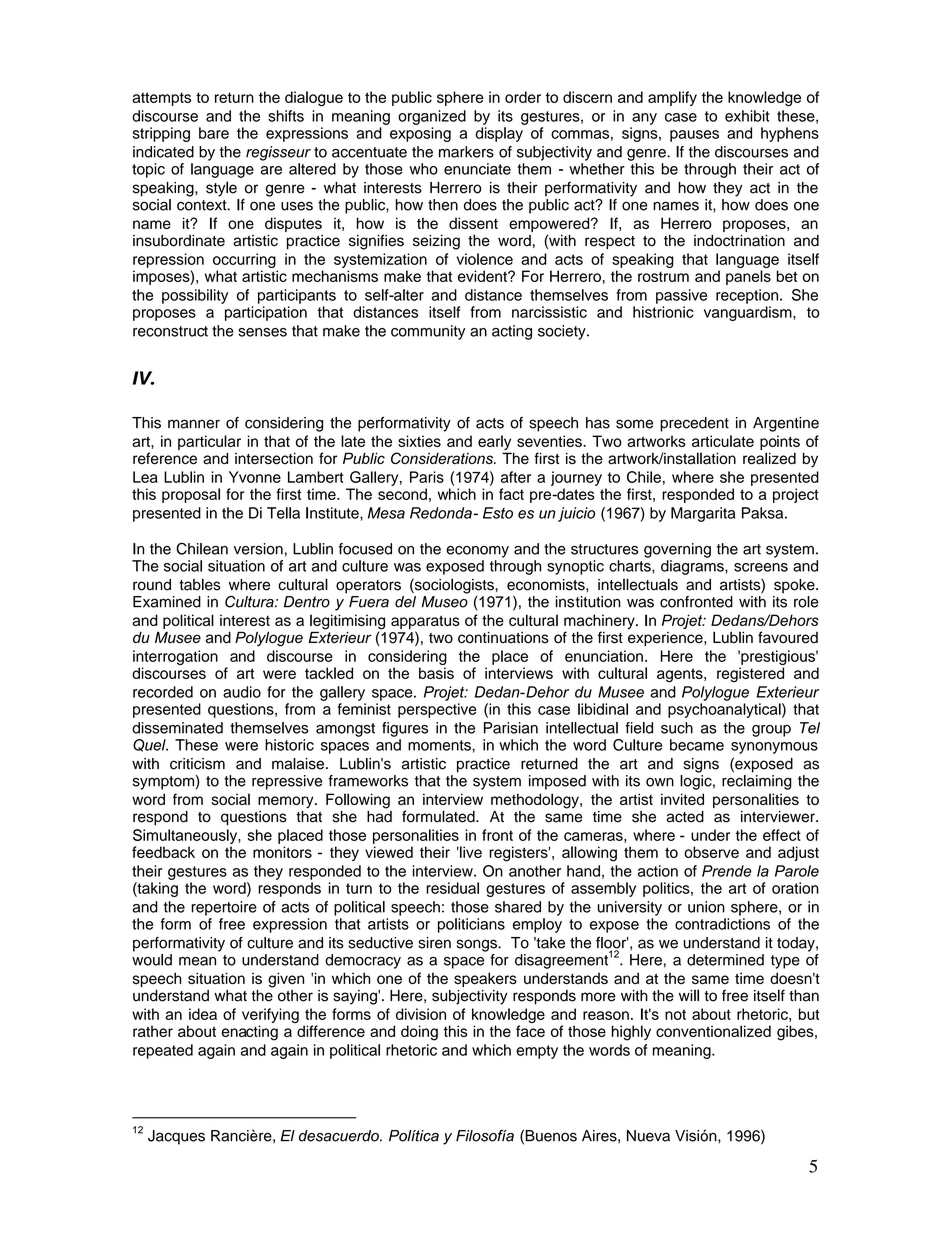  I want to click on senses, so click(262, 332).
